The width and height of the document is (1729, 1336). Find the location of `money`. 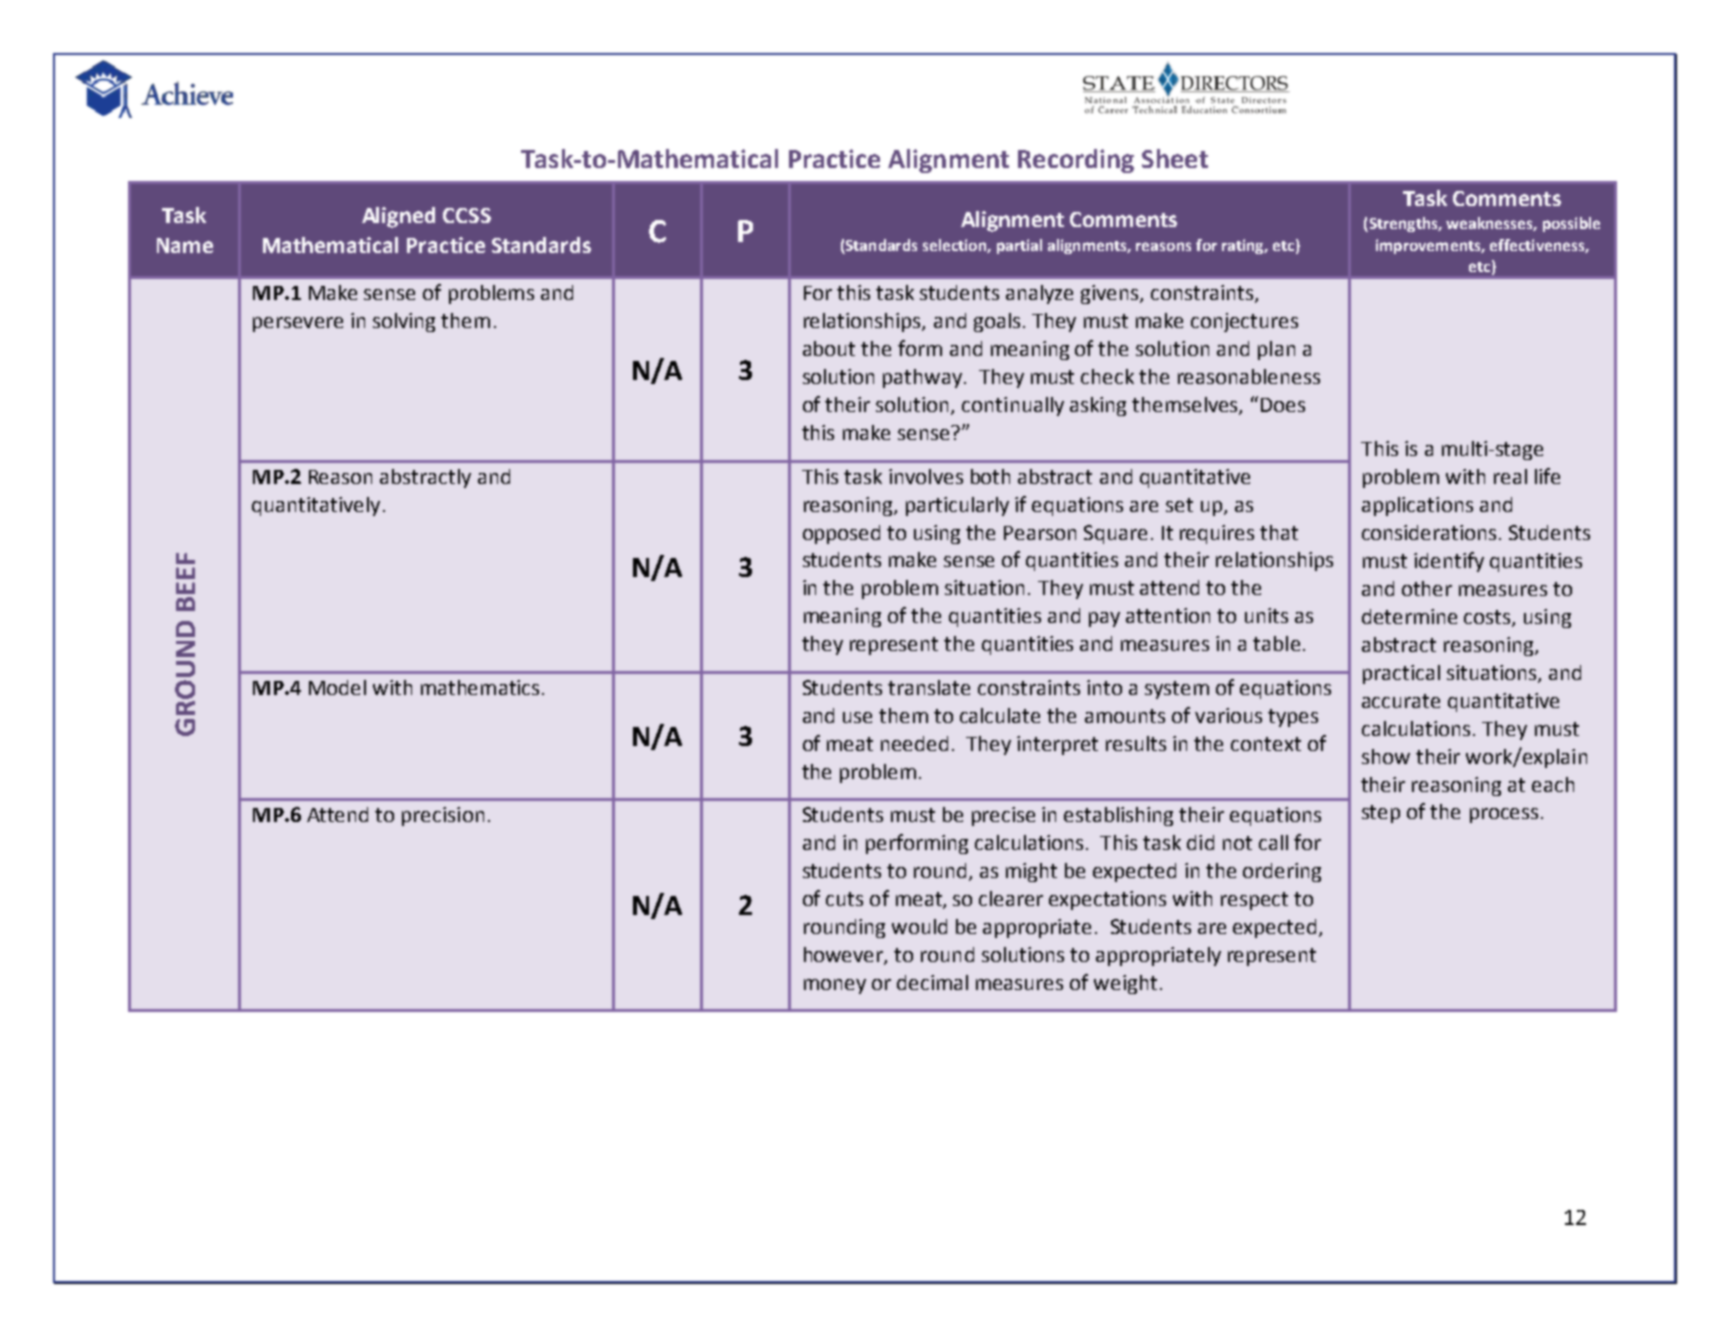

money is located at coordinates (835, 986).
